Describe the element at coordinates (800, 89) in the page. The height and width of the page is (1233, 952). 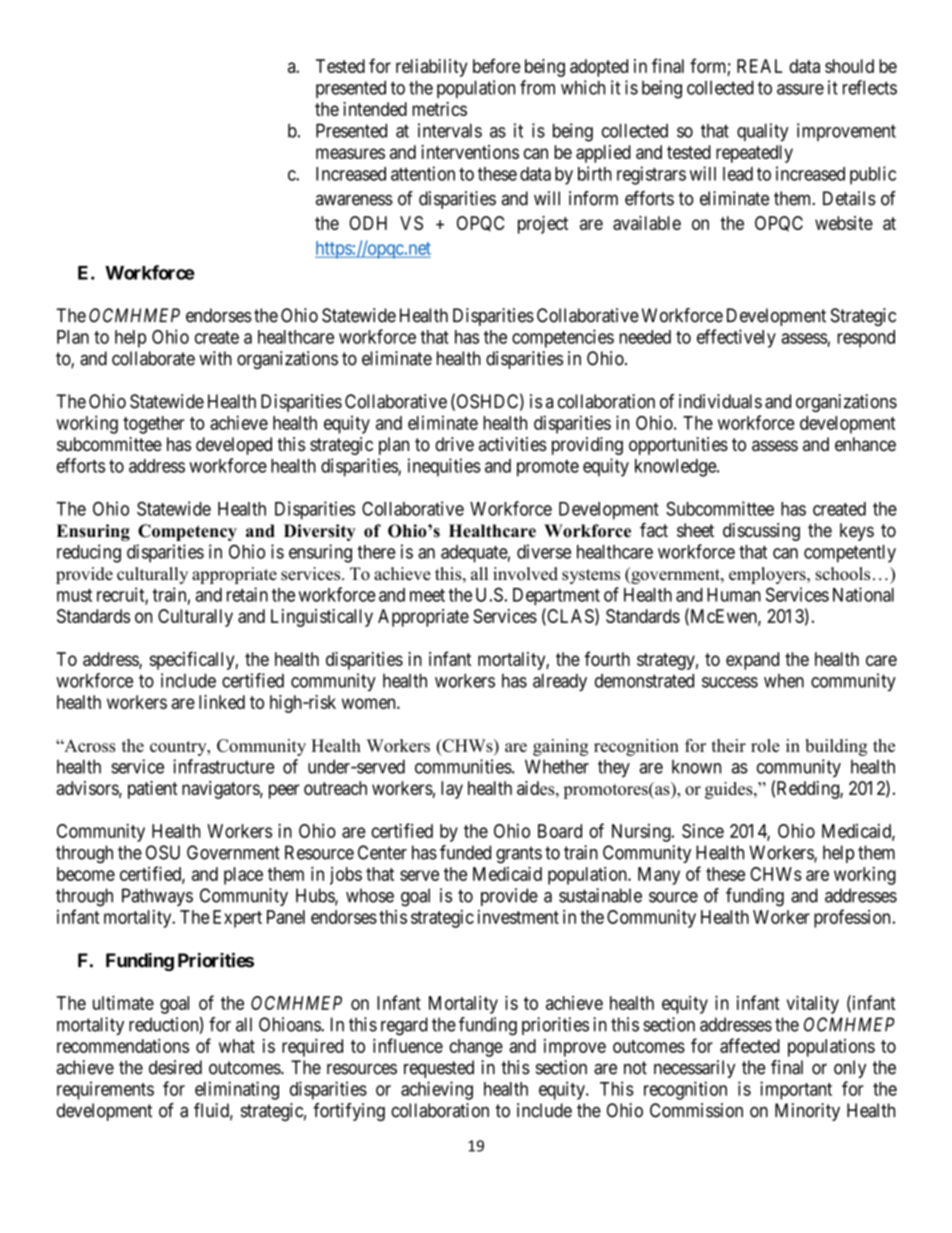
I see `assure` at that location.
